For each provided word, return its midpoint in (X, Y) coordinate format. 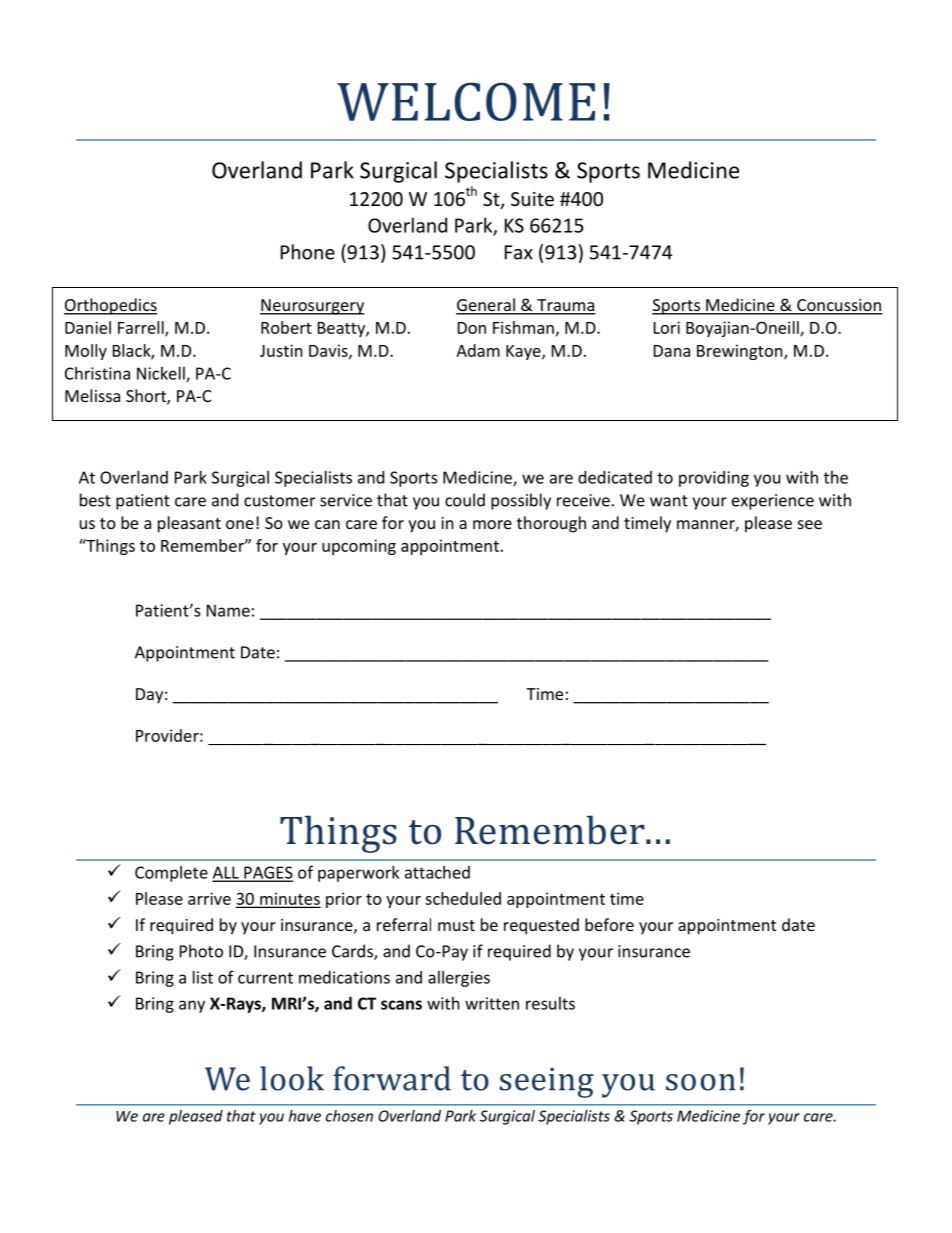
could (465, 500)
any (192, 1006)
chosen (349, 1116)
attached (437, 872)
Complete (171, 874)
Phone (308, 252)
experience (773, 502)
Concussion (839, 306)
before (609, 924)
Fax (519, 252)
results (550, 1003)
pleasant (189, 524)
